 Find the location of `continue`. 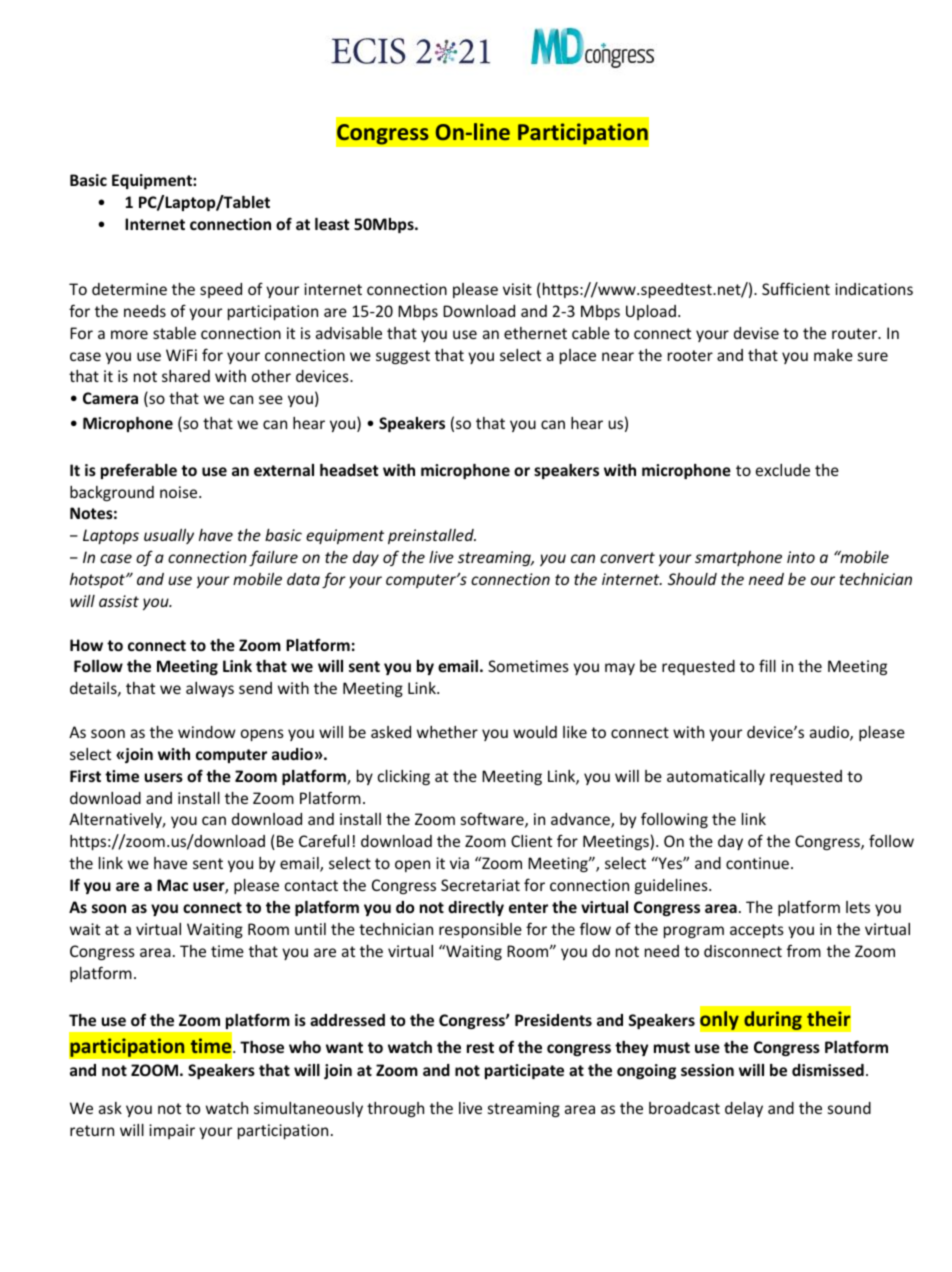

continue is located at coordinates (757, 863).
